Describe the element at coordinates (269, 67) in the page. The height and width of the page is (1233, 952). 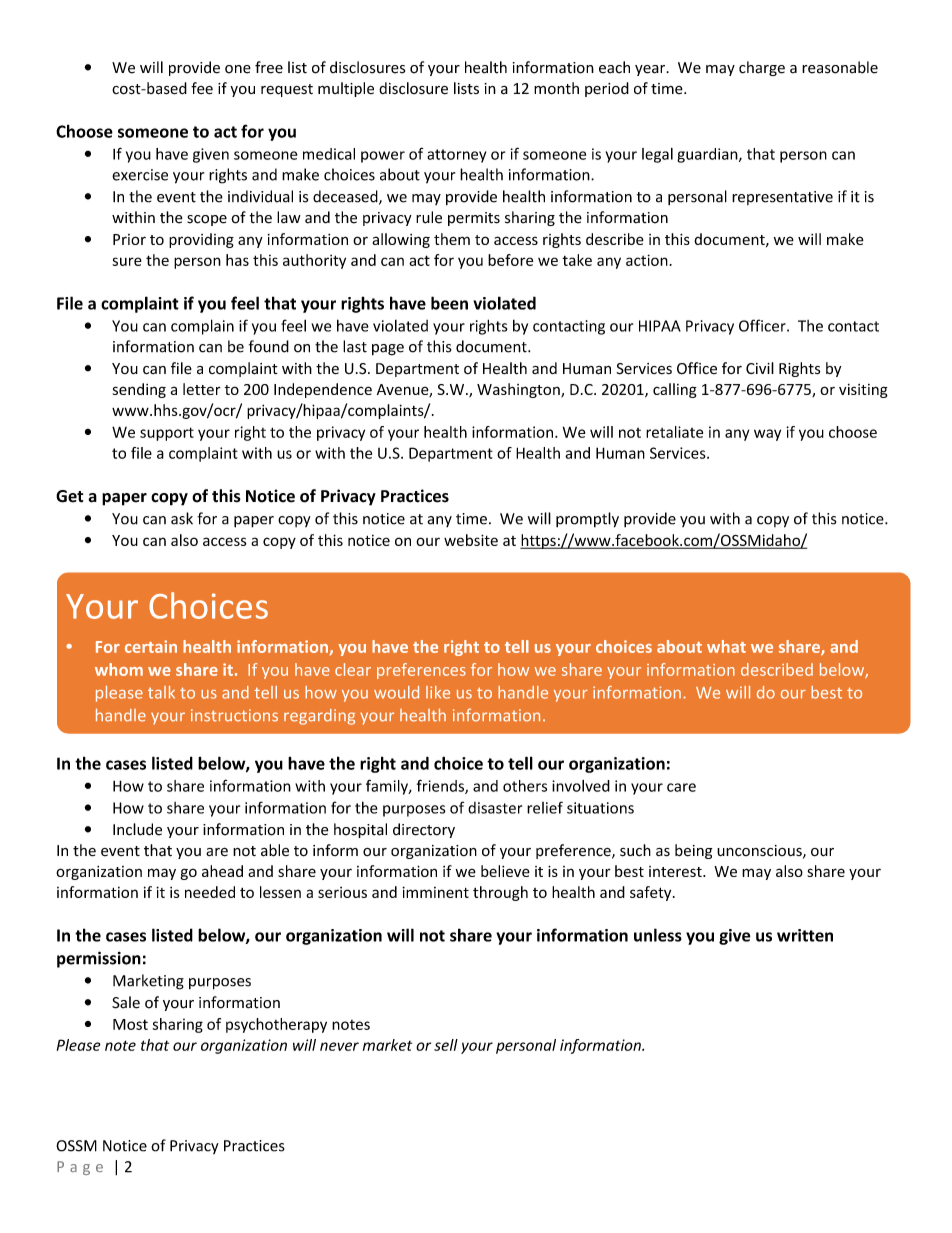
I see `free` at that location.
